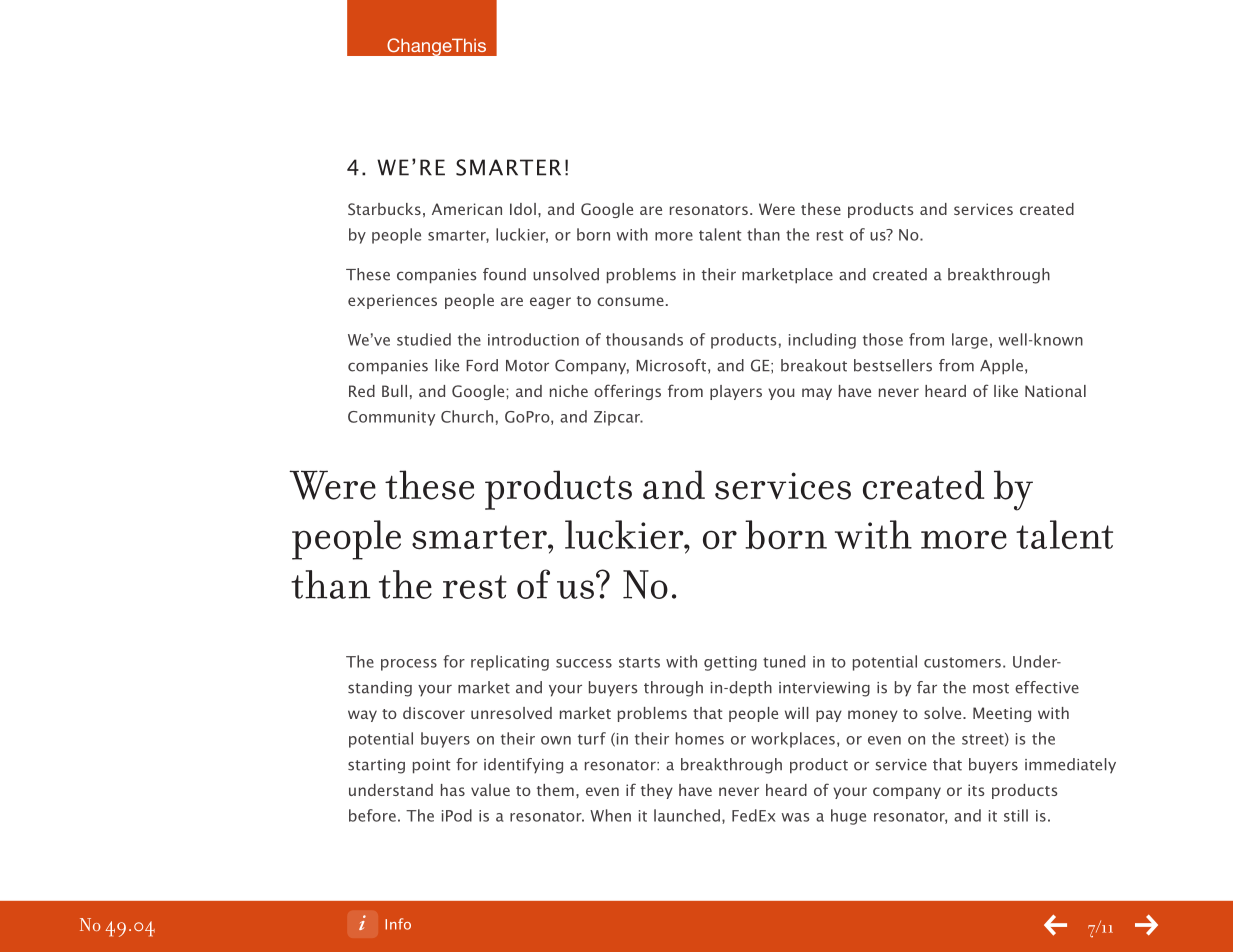  I want to click on launched, so click(687, 815).
